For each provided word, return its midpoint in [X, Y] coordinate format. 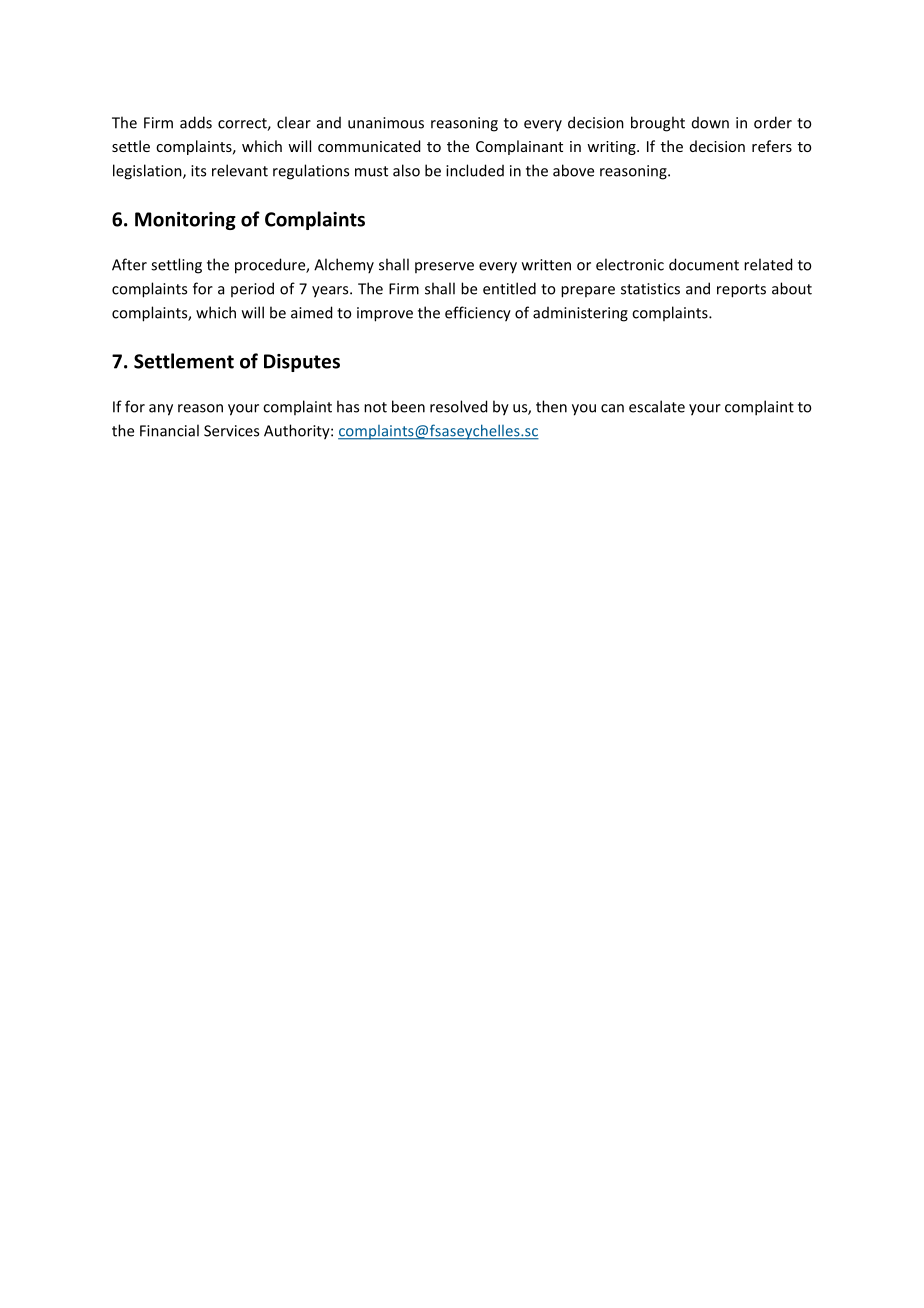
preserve [444, 267]
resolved [458, 406]
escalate [657, 406]
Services [231, 431]
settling [176, 266]
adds [196, 122]
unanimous [386, 123]
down [710, 123]
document [704, 264]
